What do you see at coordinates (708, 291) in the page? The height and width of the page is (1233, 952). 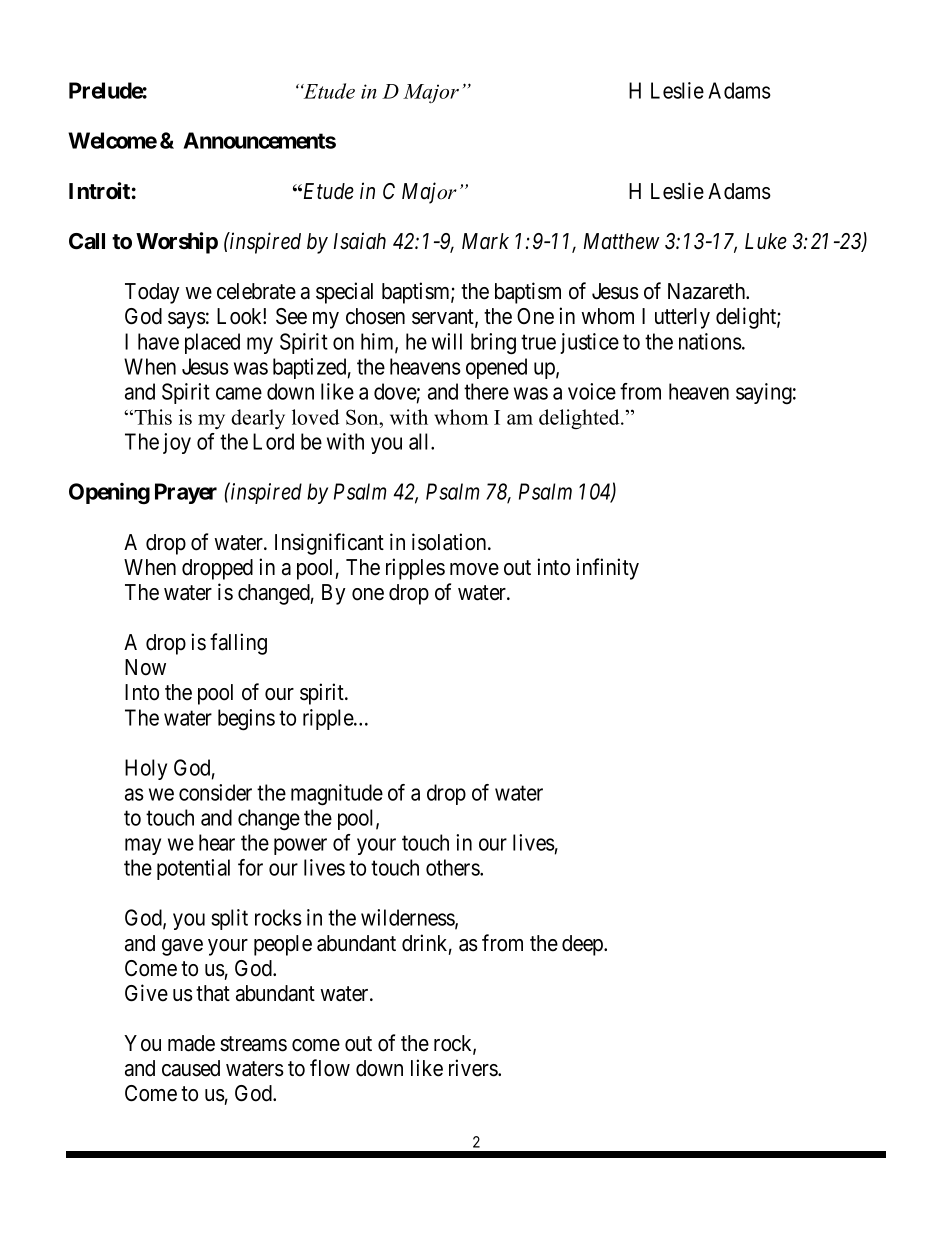 I see `Nazareth` at bounding box center [708, 291].
